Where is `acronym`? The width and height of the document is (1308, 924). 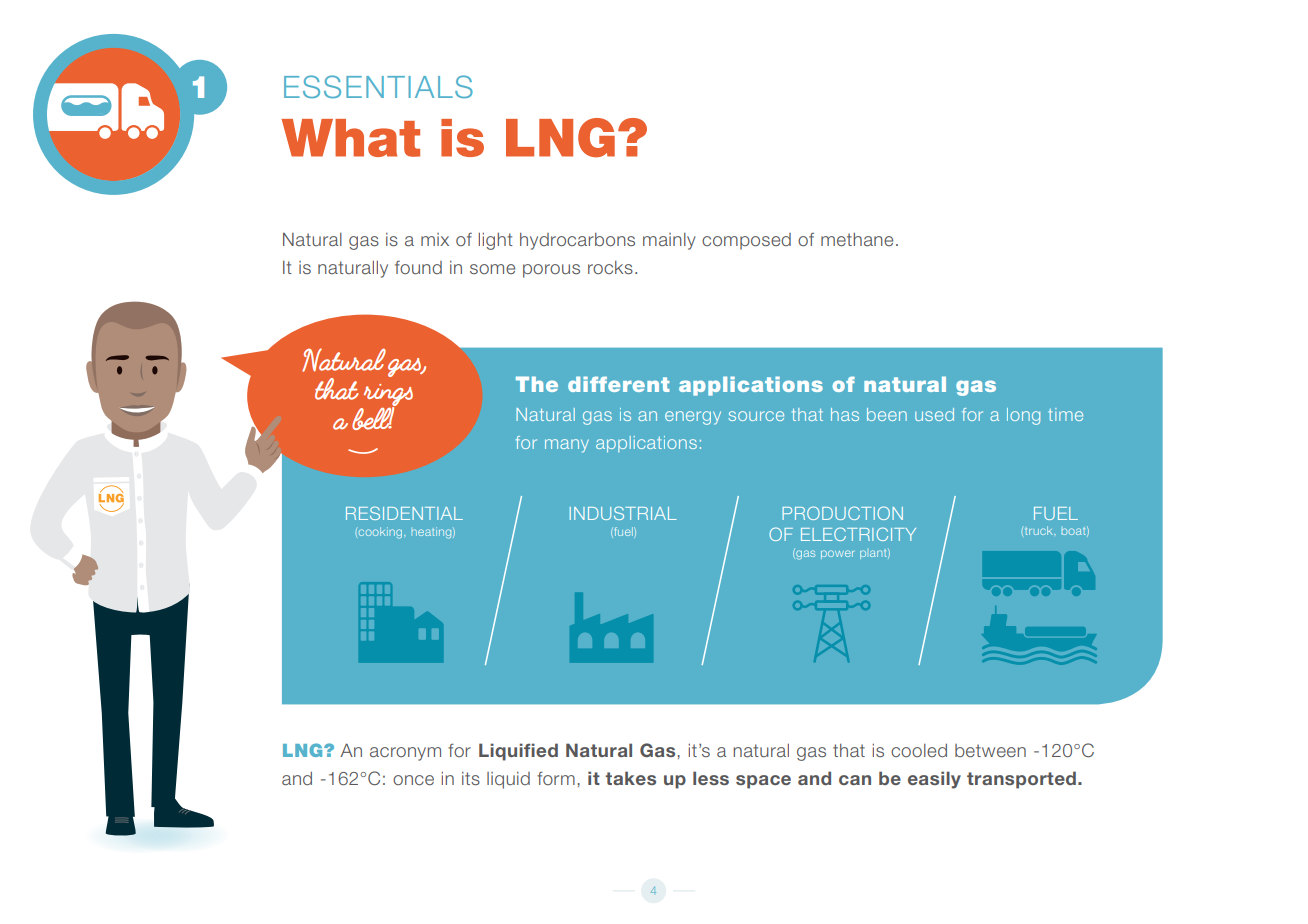
acronym is located at coordinates (405, 754).
